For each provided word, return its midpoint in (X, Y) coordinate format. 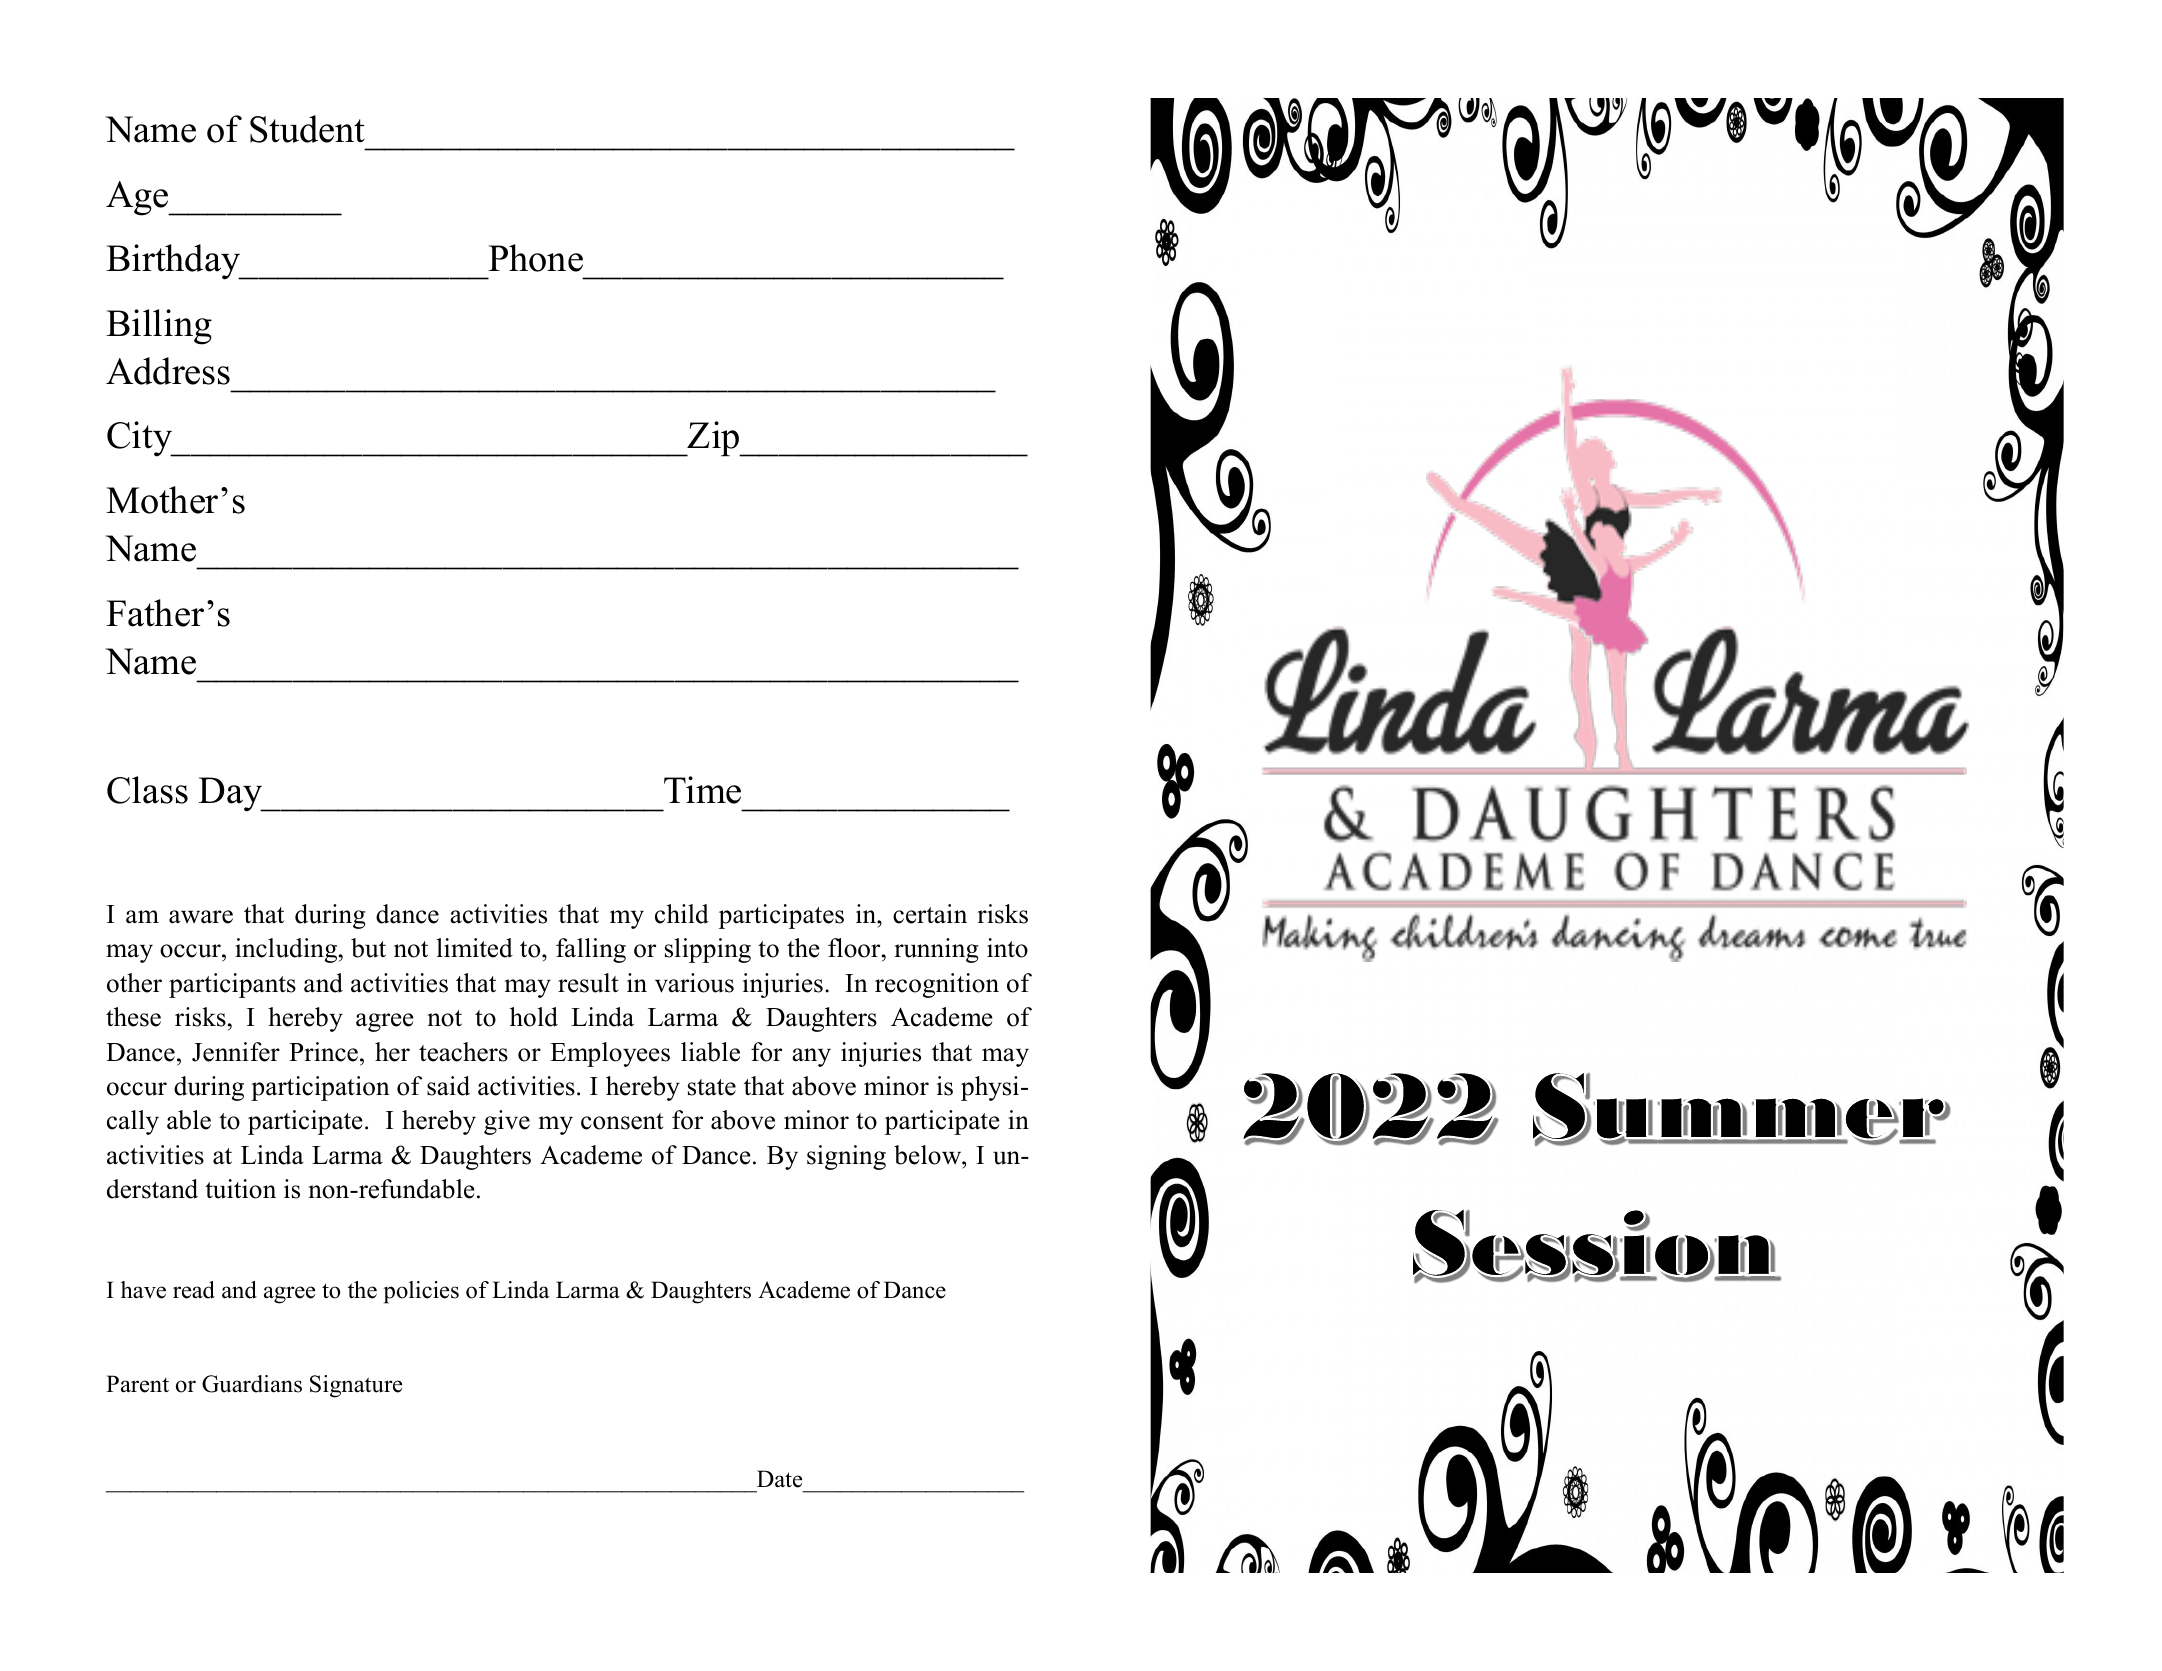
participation (320, 1088)
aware (201, 917)
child (682, 914)
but (368, 948)
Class (147, 790)
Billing (159, 327)
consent (622, 1121)
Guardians (252, 1384)
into (1007, 948)
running (936, 950)
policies (421, 1292)
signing (846, 1157)
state (712, 1087)
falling (591, 950)
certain (930, 914)
